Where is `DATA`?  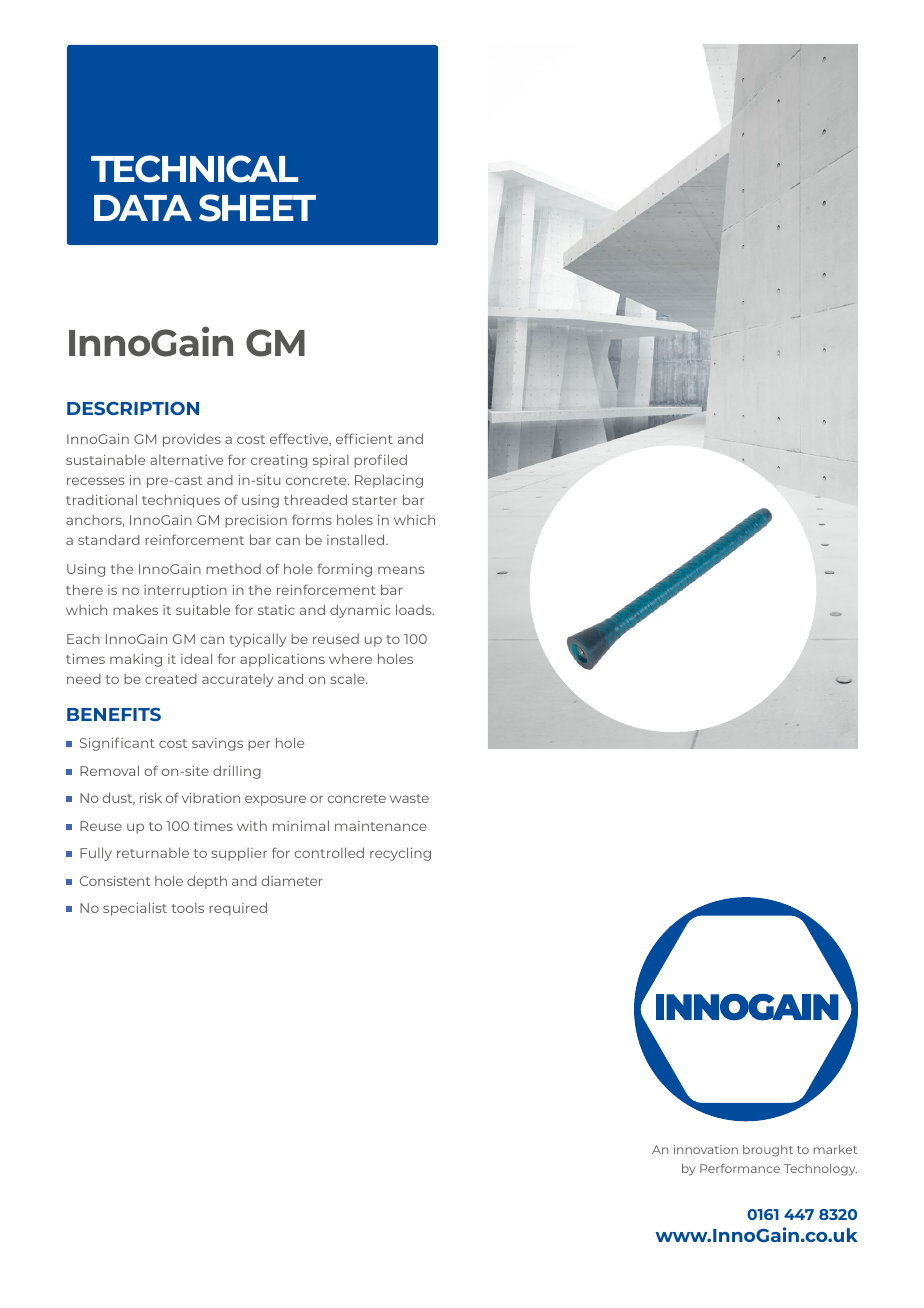
DATA is located at coordinates (143, 208).
